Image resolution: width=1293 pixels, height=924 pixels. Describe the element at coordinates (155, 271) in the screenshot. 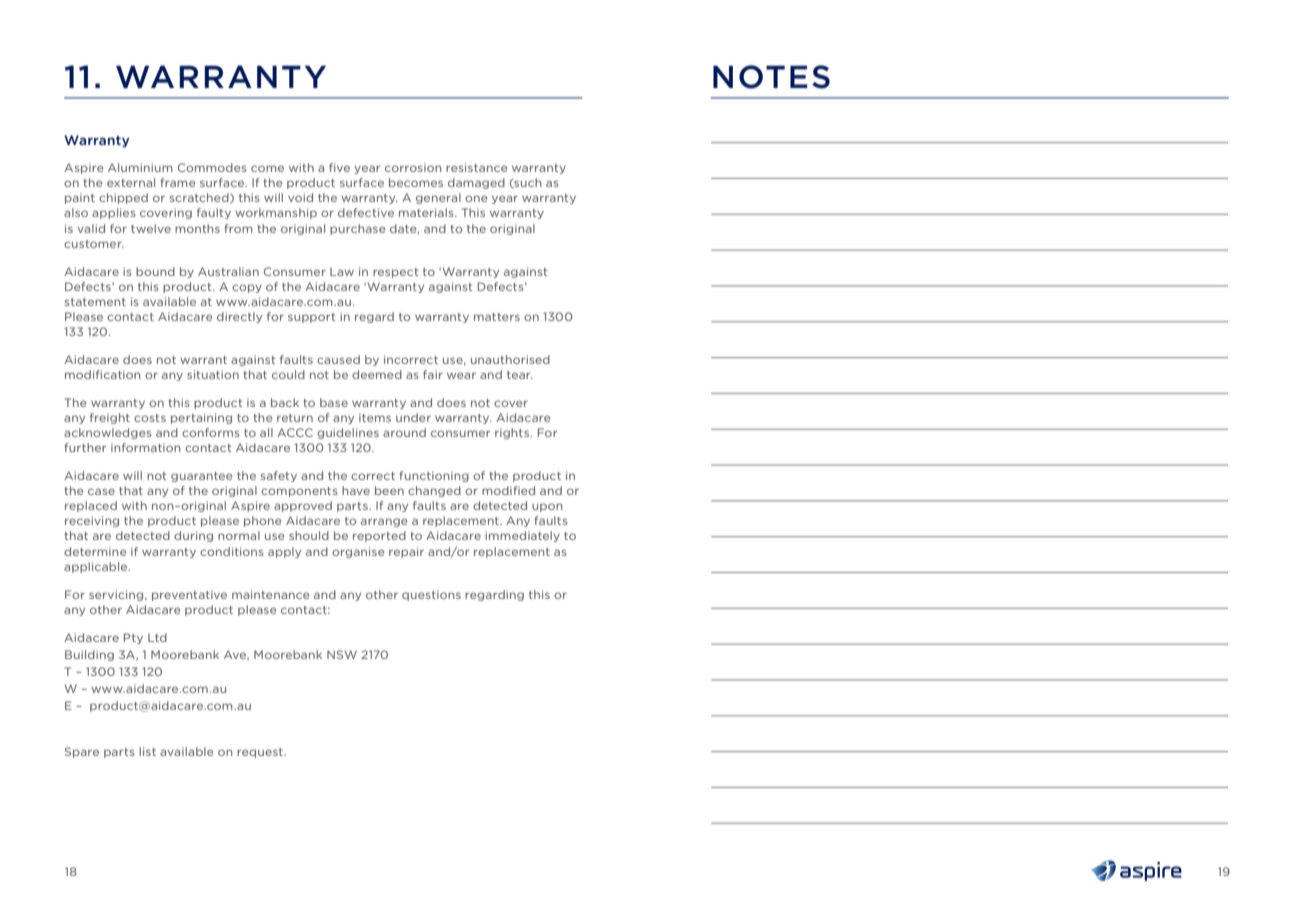

I see `bound` at that location.
